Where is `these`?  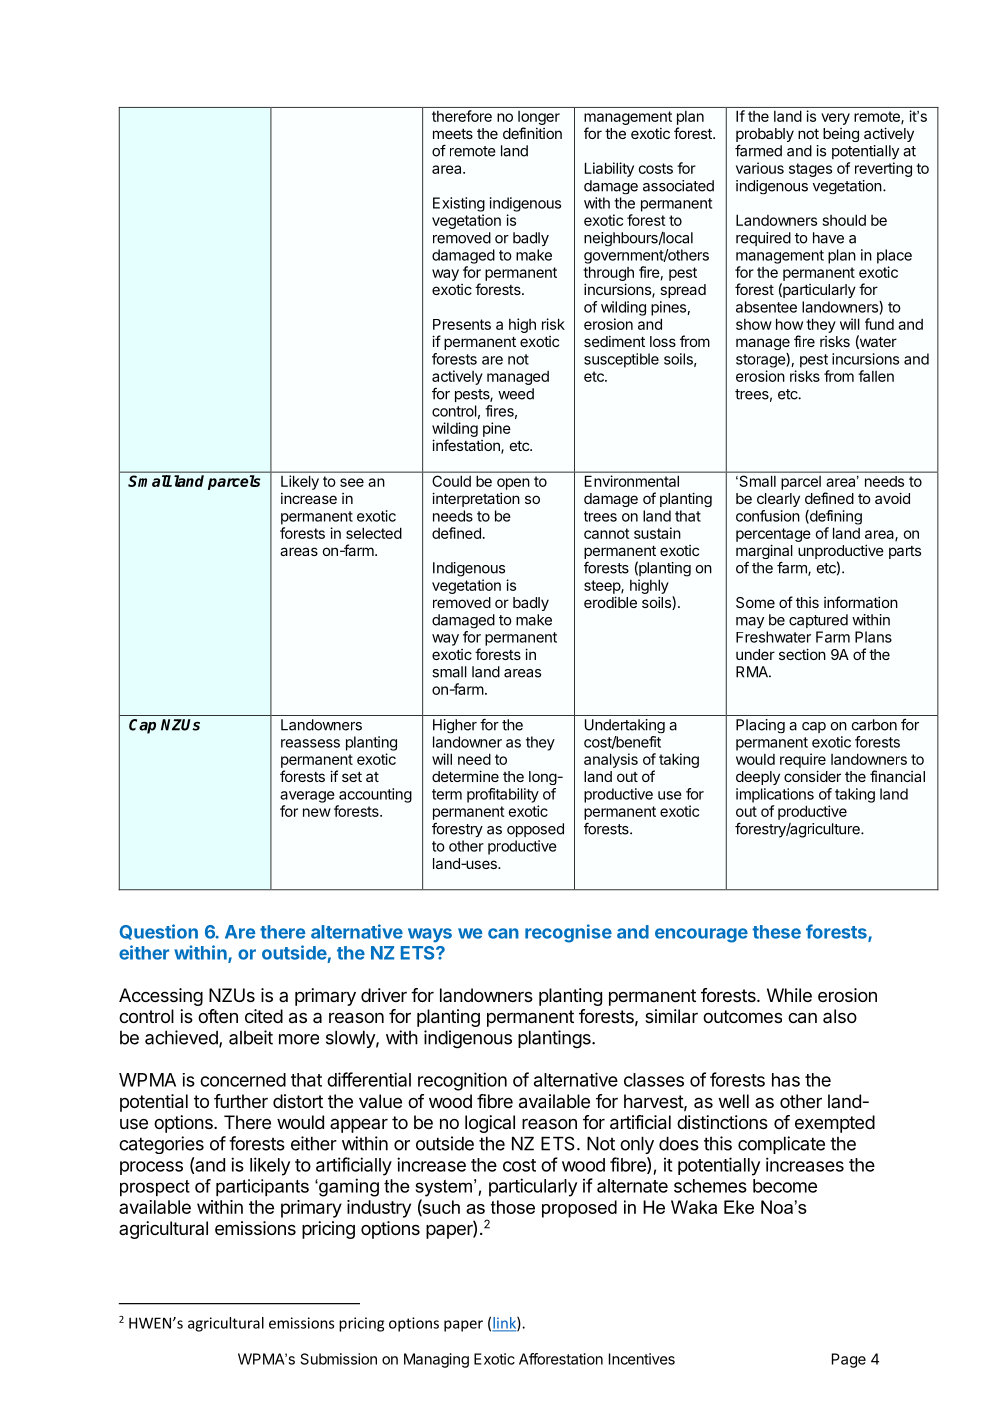 these is located at coordinates (777, 932).
